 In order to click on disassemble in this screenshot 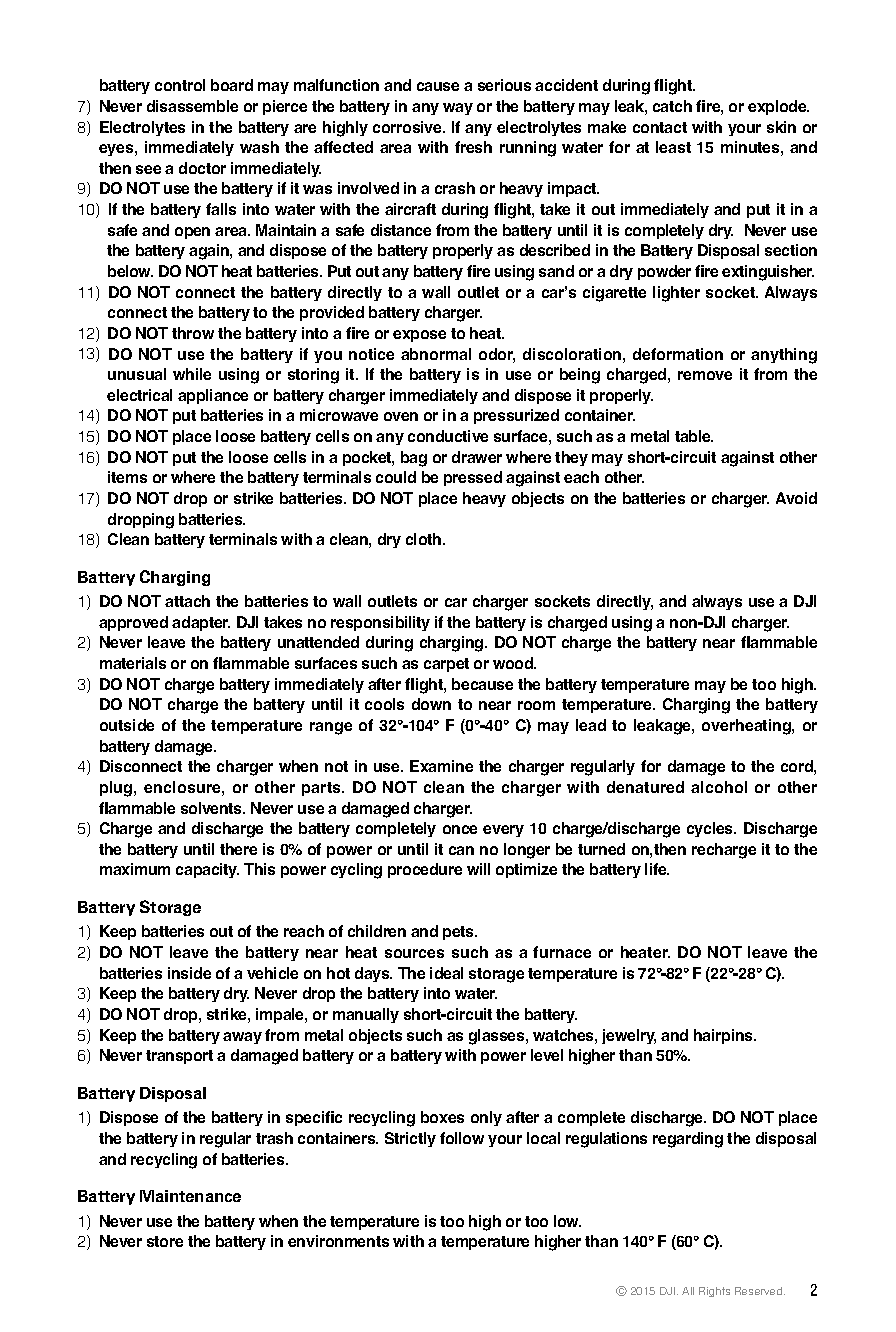, I will do `click(192, 106)`.
